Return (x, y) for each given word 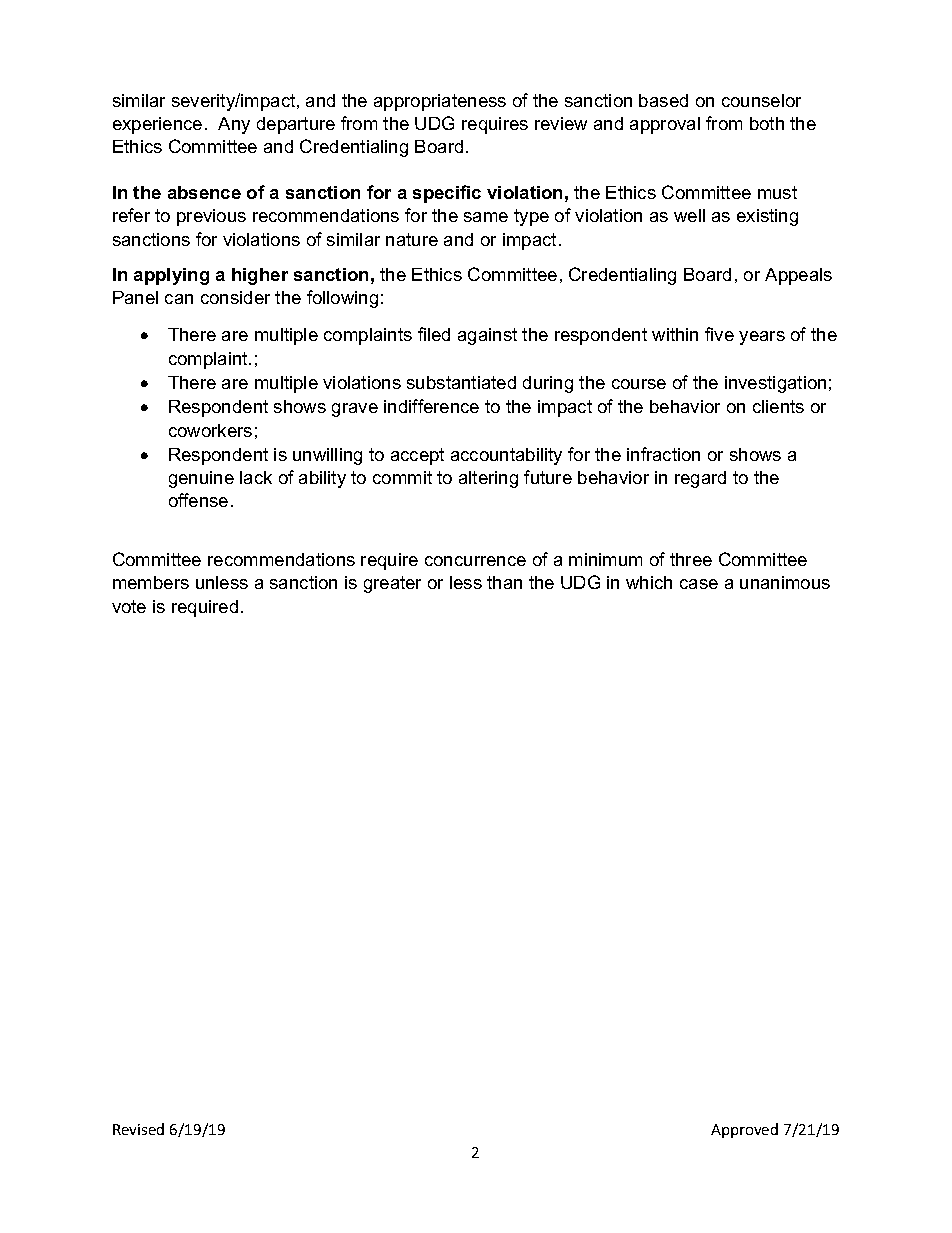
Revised (138, 1129)
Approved (744, 1130)
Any (234, 125)
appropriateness (440, 102)
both (767, 123)
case (699, 584)
